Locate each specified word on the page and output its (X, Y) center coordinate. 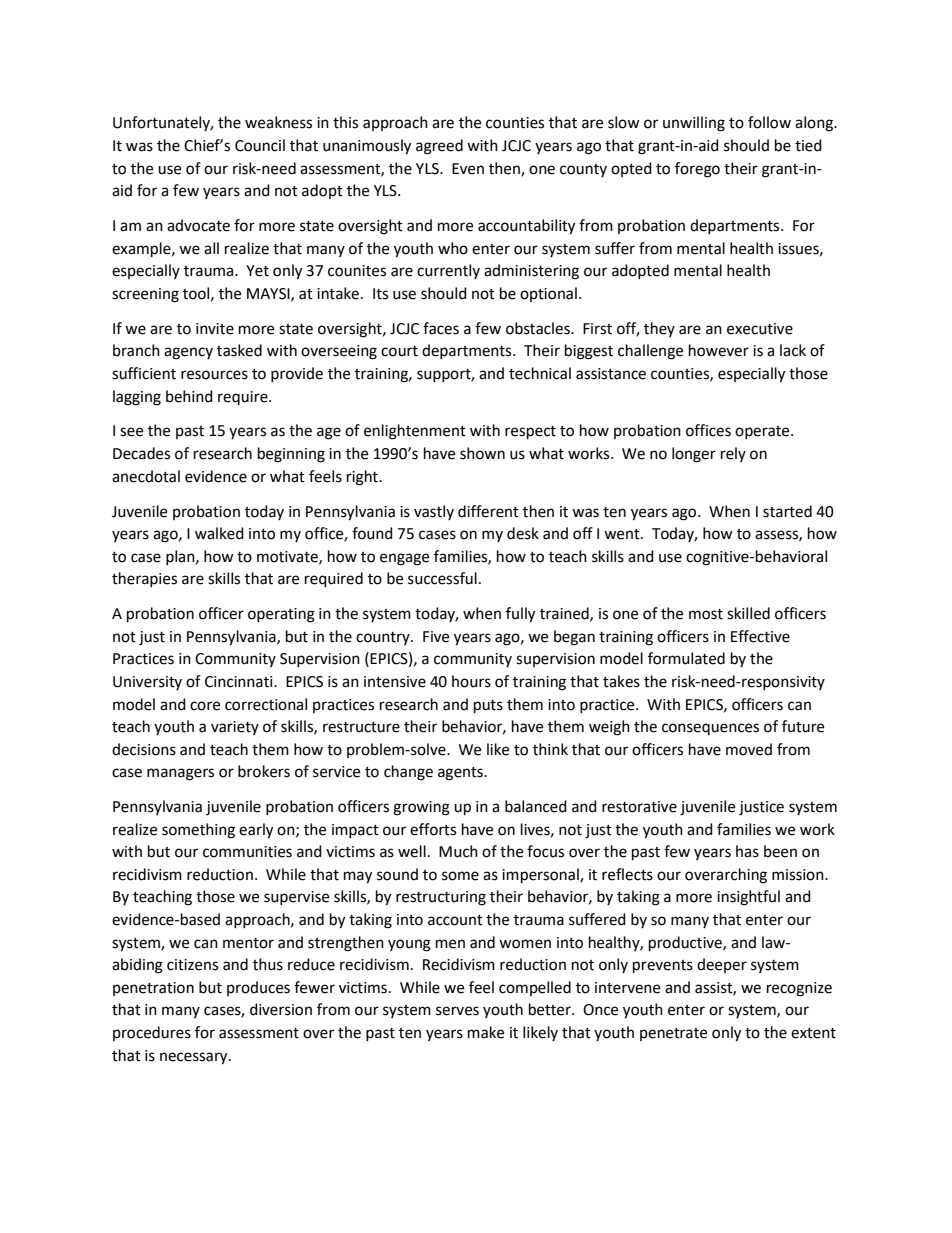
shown (482, 453)
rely (733, 454)
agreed (439, 147)
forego (697, 170)
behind (189, 396)
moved (749, 749)
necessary (195, 1058)
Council (260, 145)
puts (488, 707)
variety (235, 728)
